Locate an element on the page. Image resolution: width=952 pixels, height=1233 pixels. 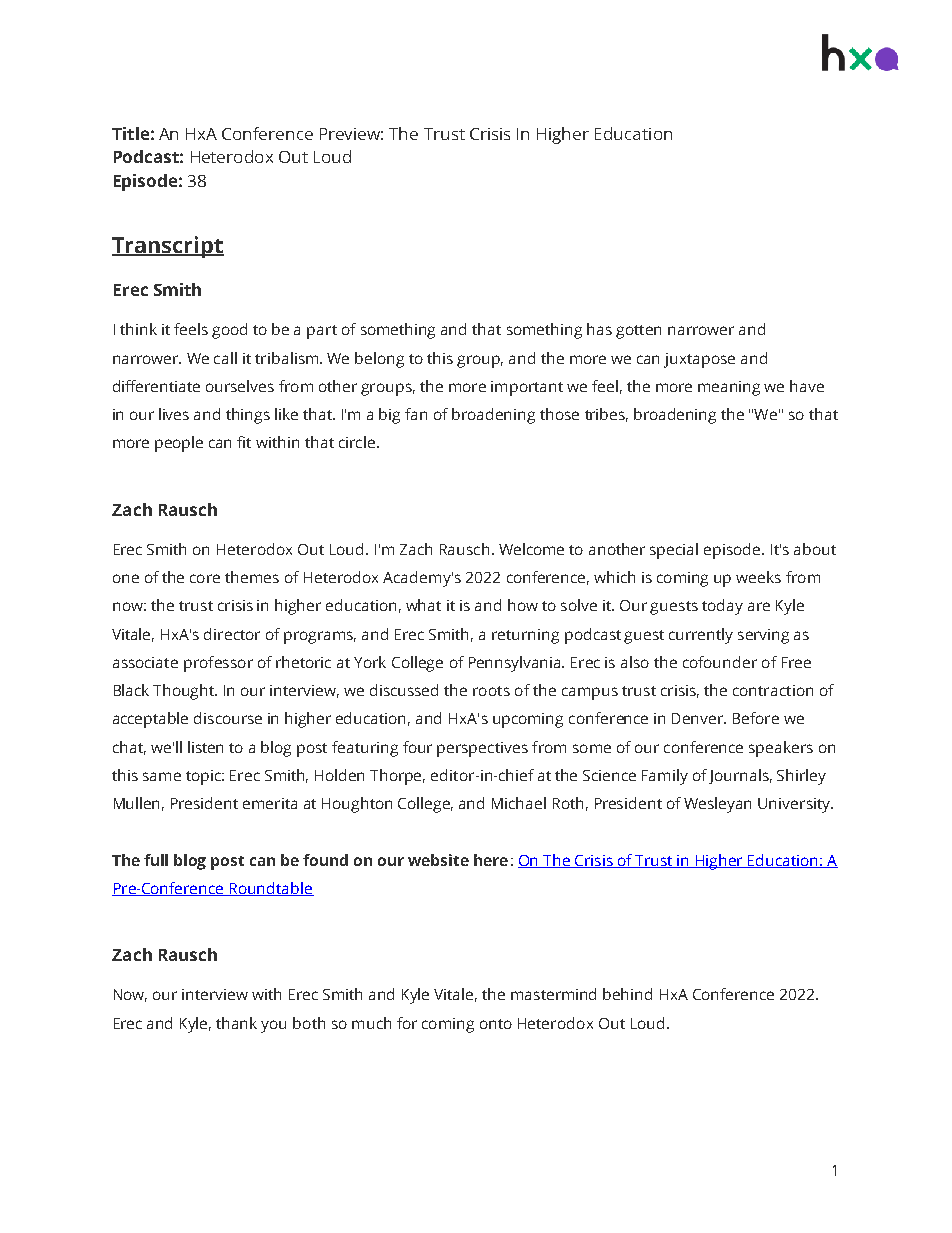
onto is located at coordinates (496, 1024).
